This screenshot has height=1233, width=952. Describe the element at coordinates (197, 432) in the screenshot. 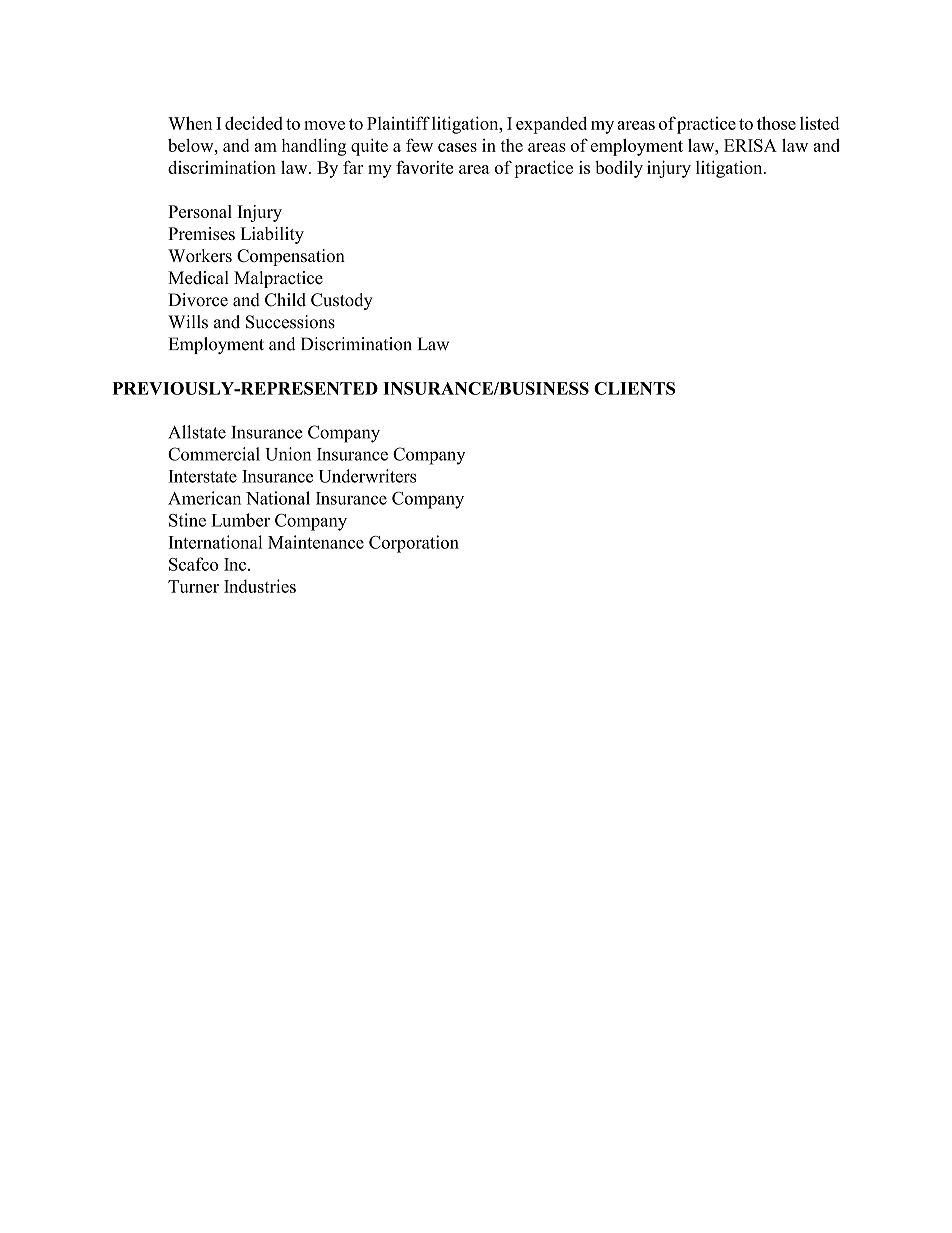

I see `Allstate` at that location.
